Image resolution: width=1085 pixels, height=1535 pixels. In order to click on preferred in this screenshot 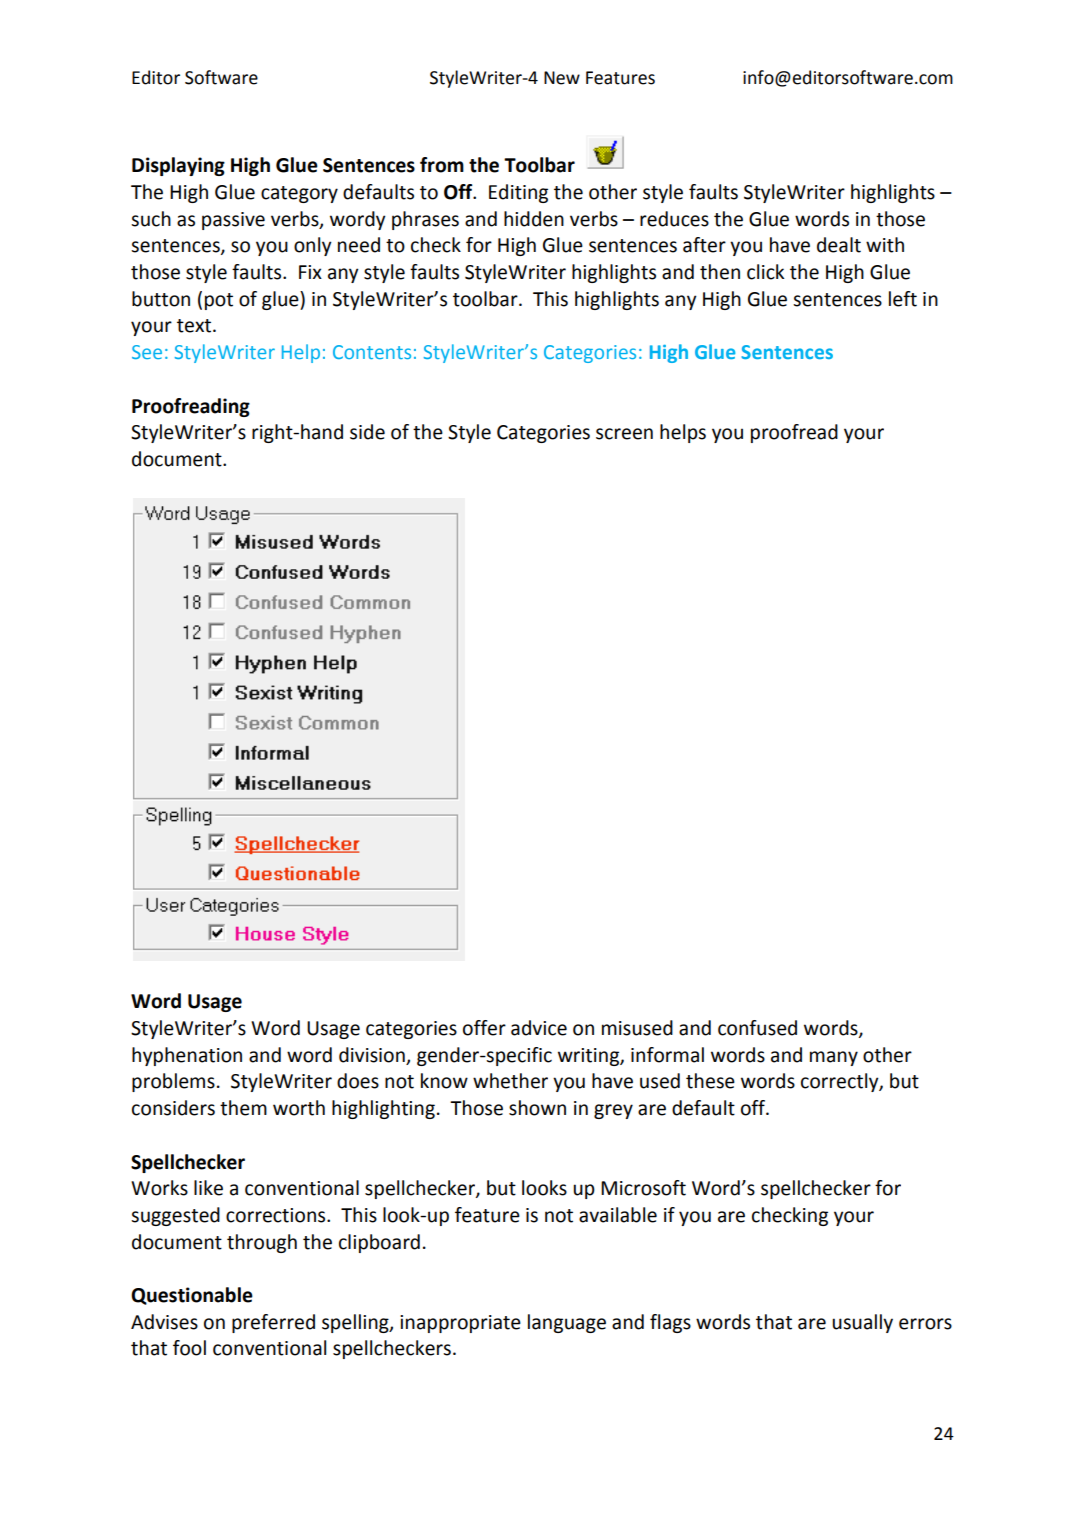, I will do `click(273, 1323)`.
